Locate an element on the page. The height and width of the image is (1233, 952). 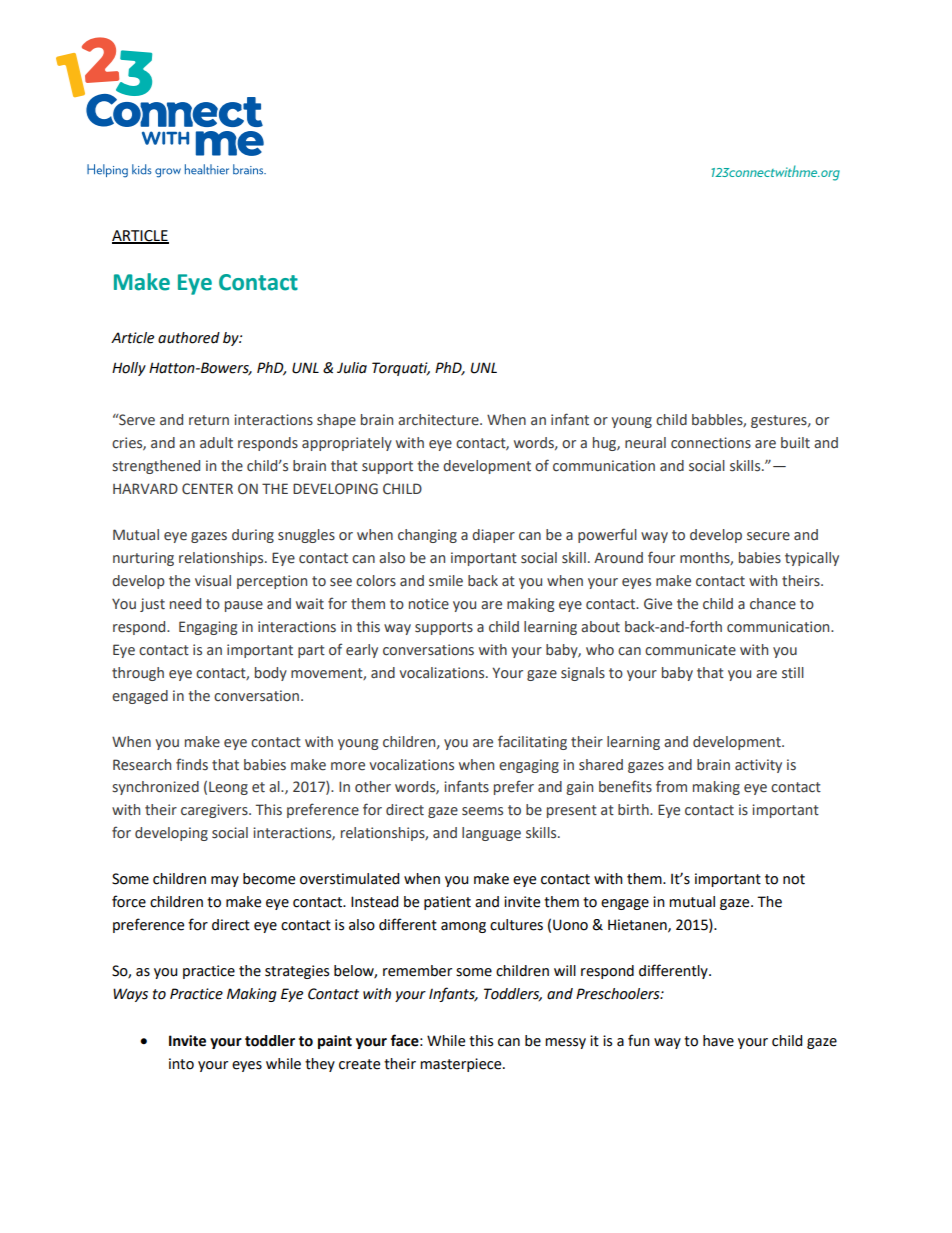
connections is located at coordinates (711, 443).
